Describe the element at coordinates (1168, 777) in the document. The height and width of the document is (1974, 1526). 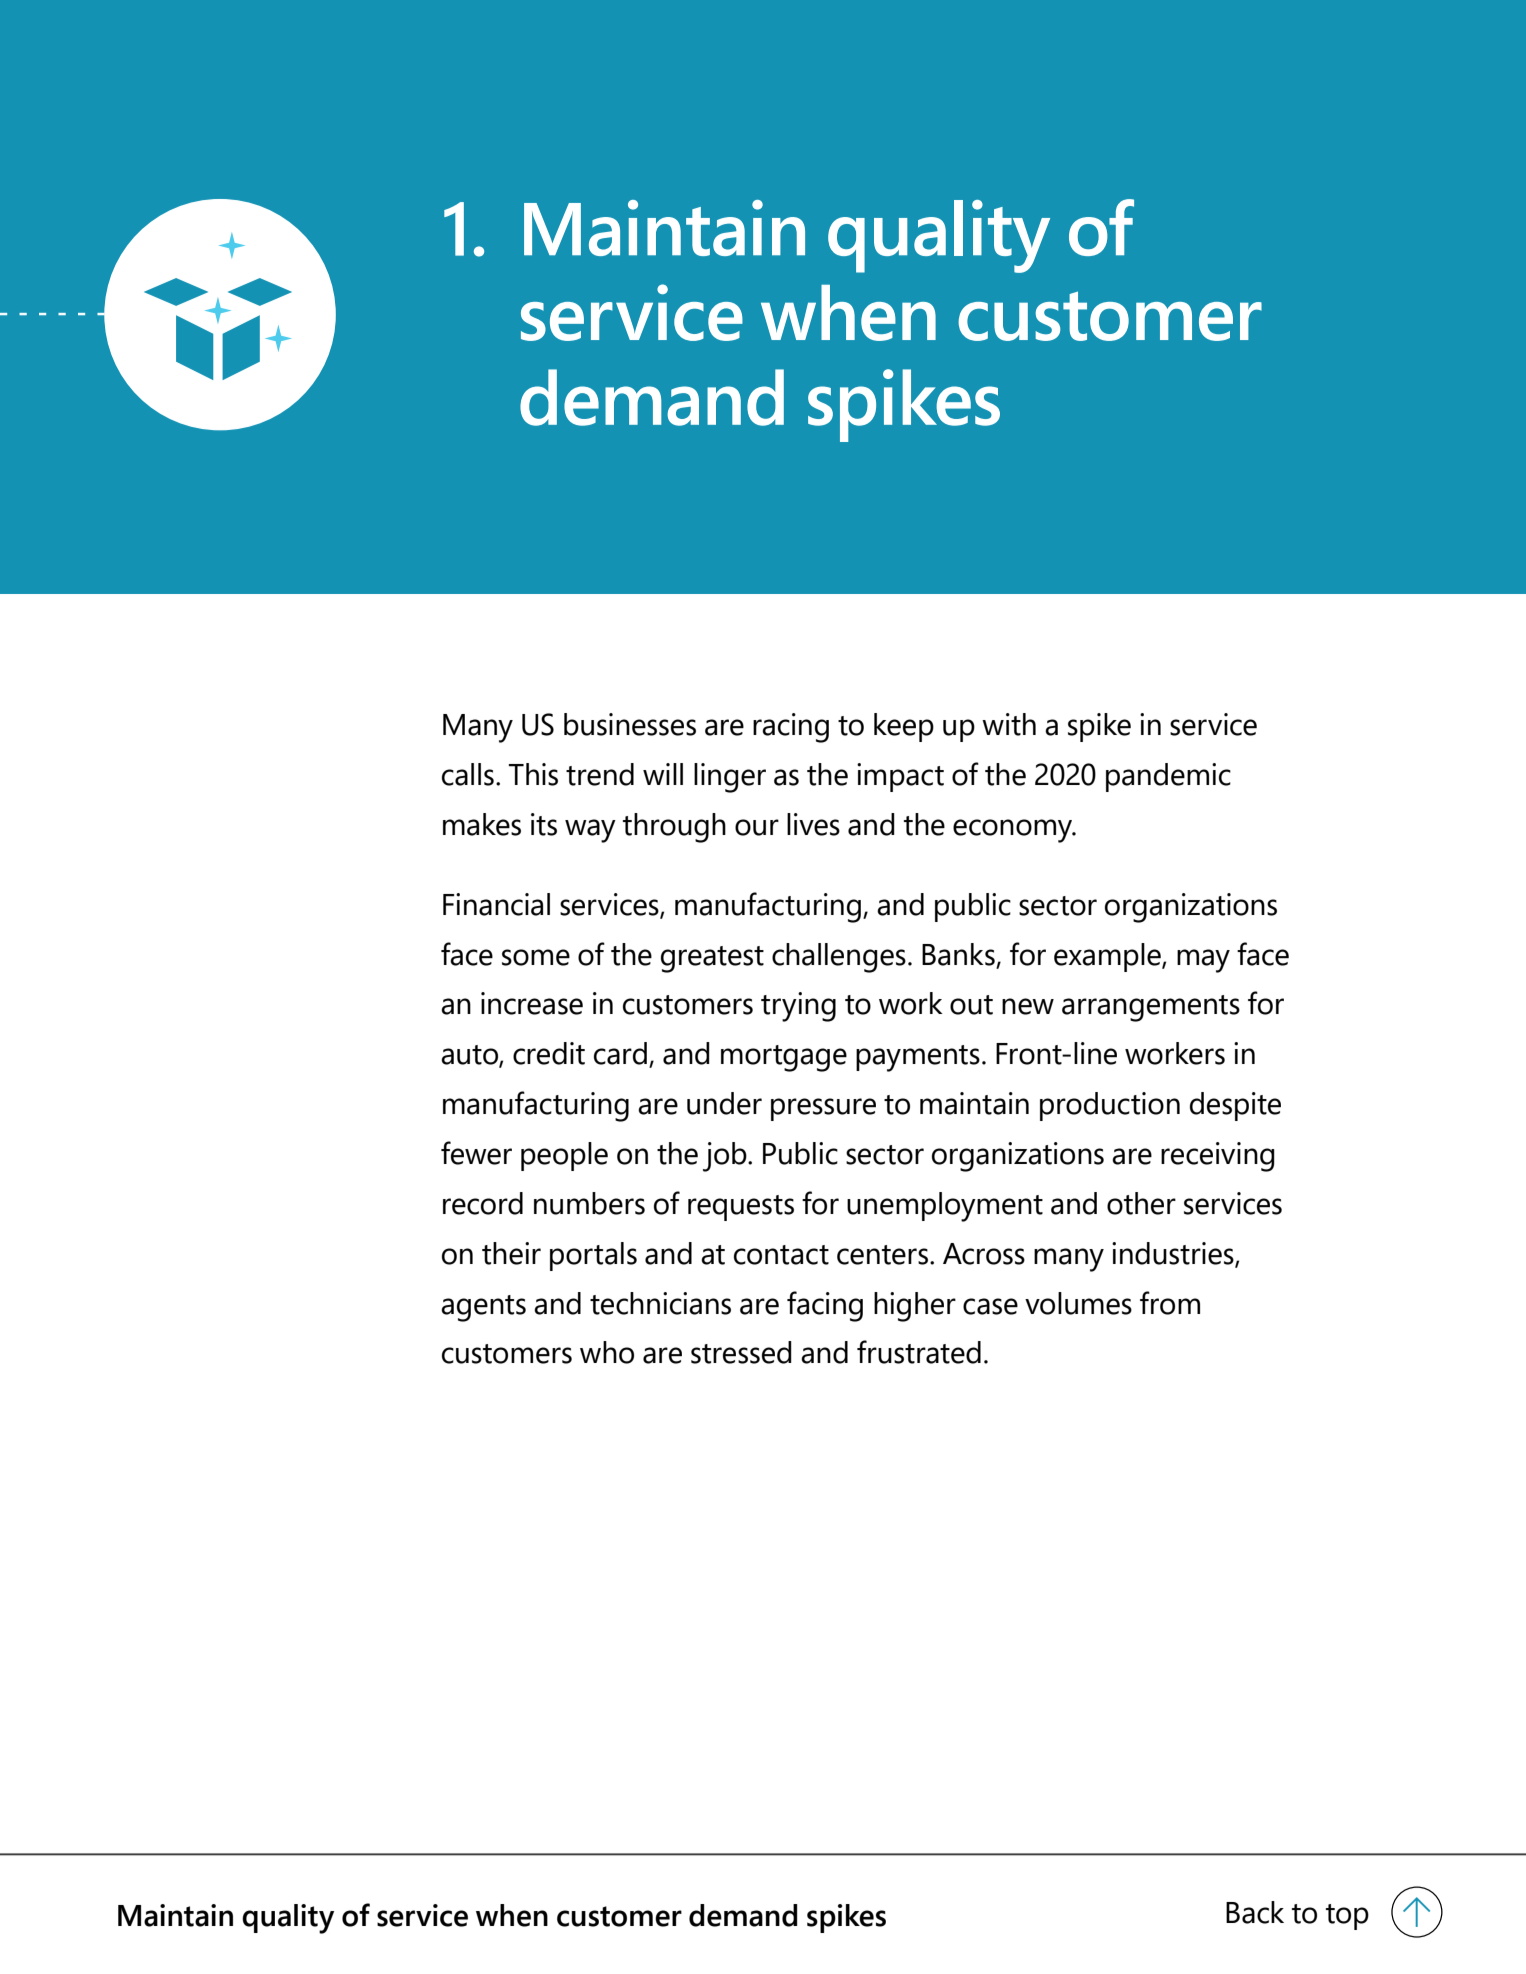
I see `pandemic` at that location.
